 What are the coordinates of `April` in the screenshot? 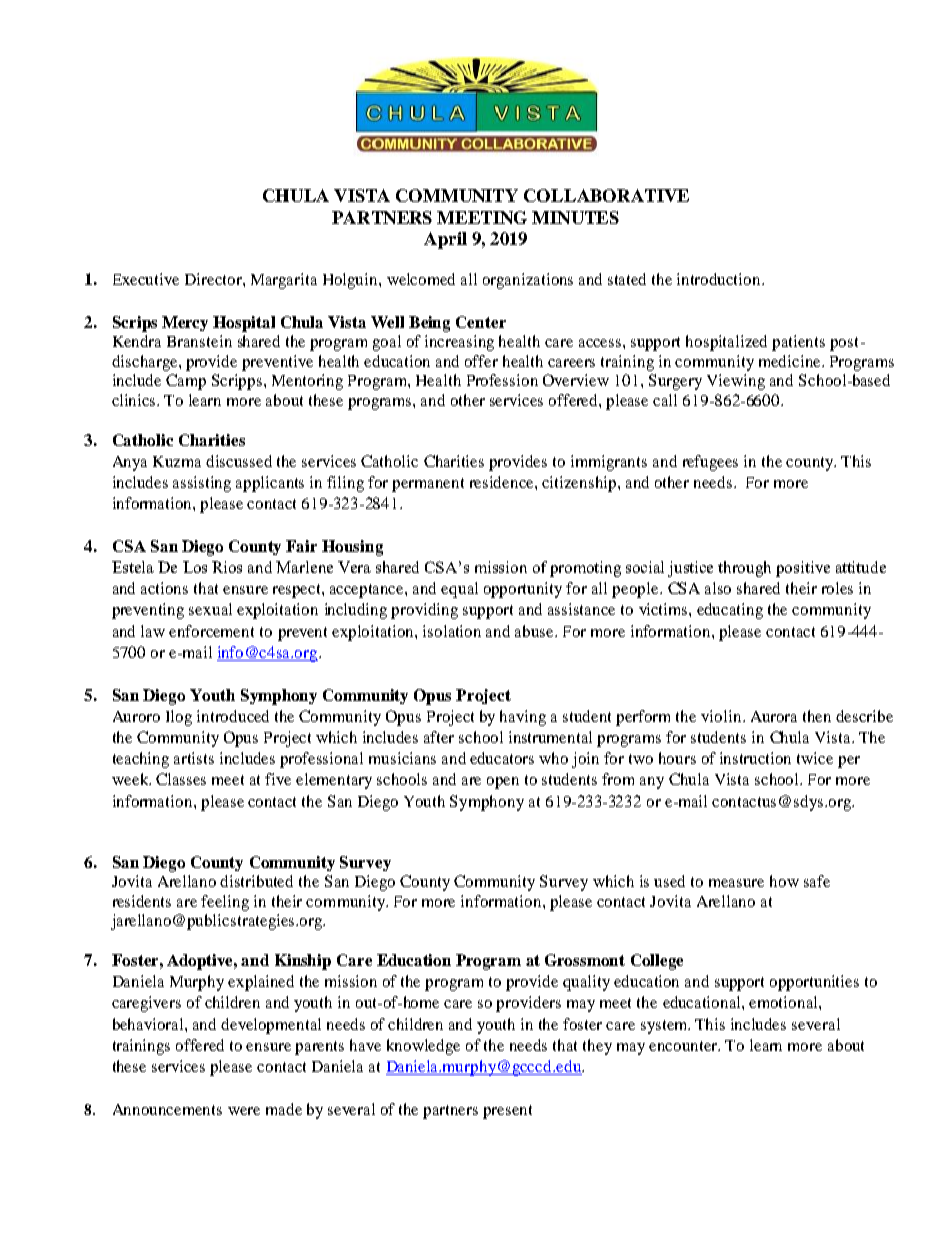 It's located at (445, 240).
